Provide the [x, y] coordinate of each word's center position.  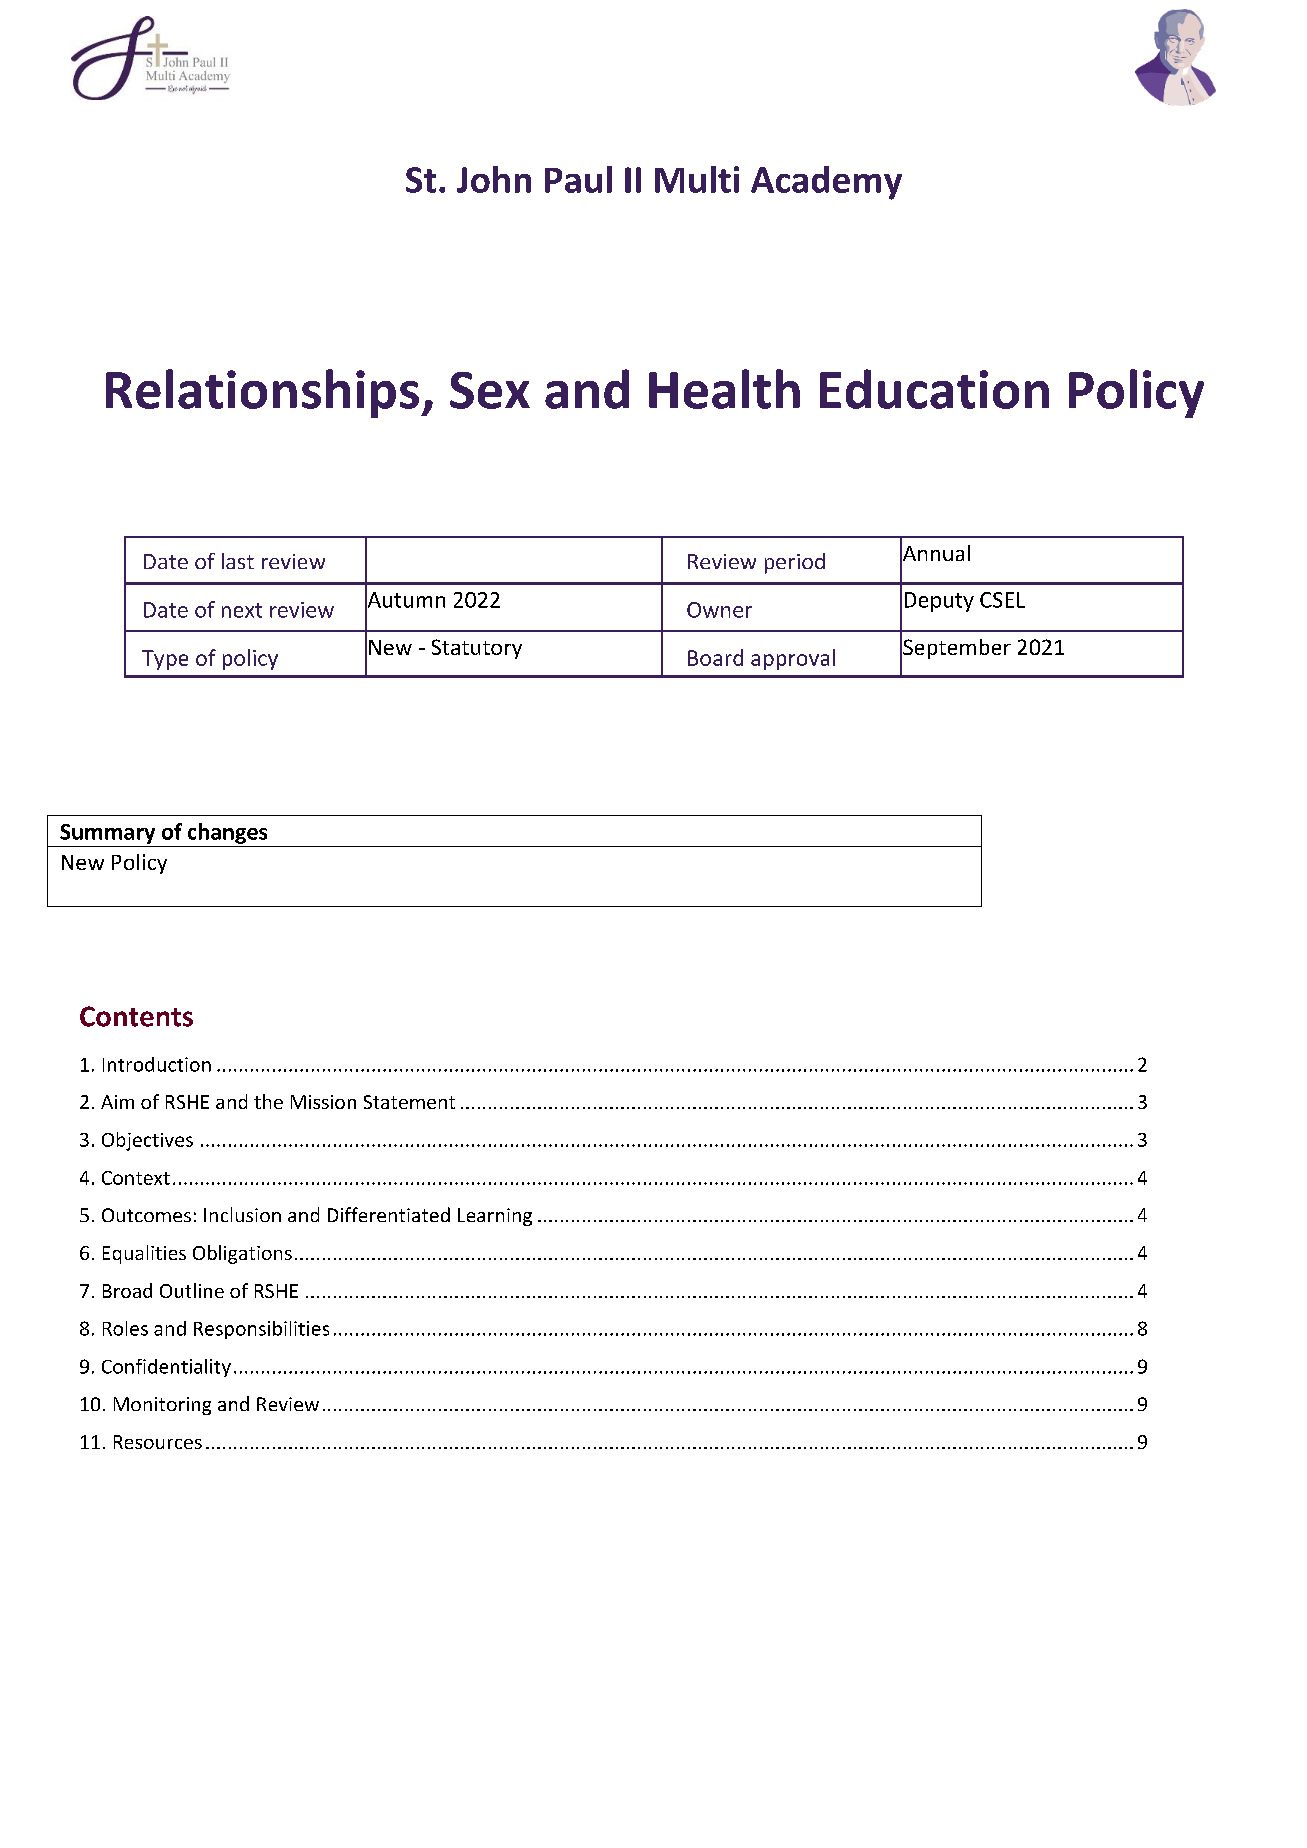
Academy [826, 183]
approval [793, 659]
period [795, 563]
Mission [323, 1102]
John [494, 179]
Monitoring [162, 1406]
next [242, 610]
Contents [136, 1016]
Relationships [262, 393]
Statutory [477, 649]
